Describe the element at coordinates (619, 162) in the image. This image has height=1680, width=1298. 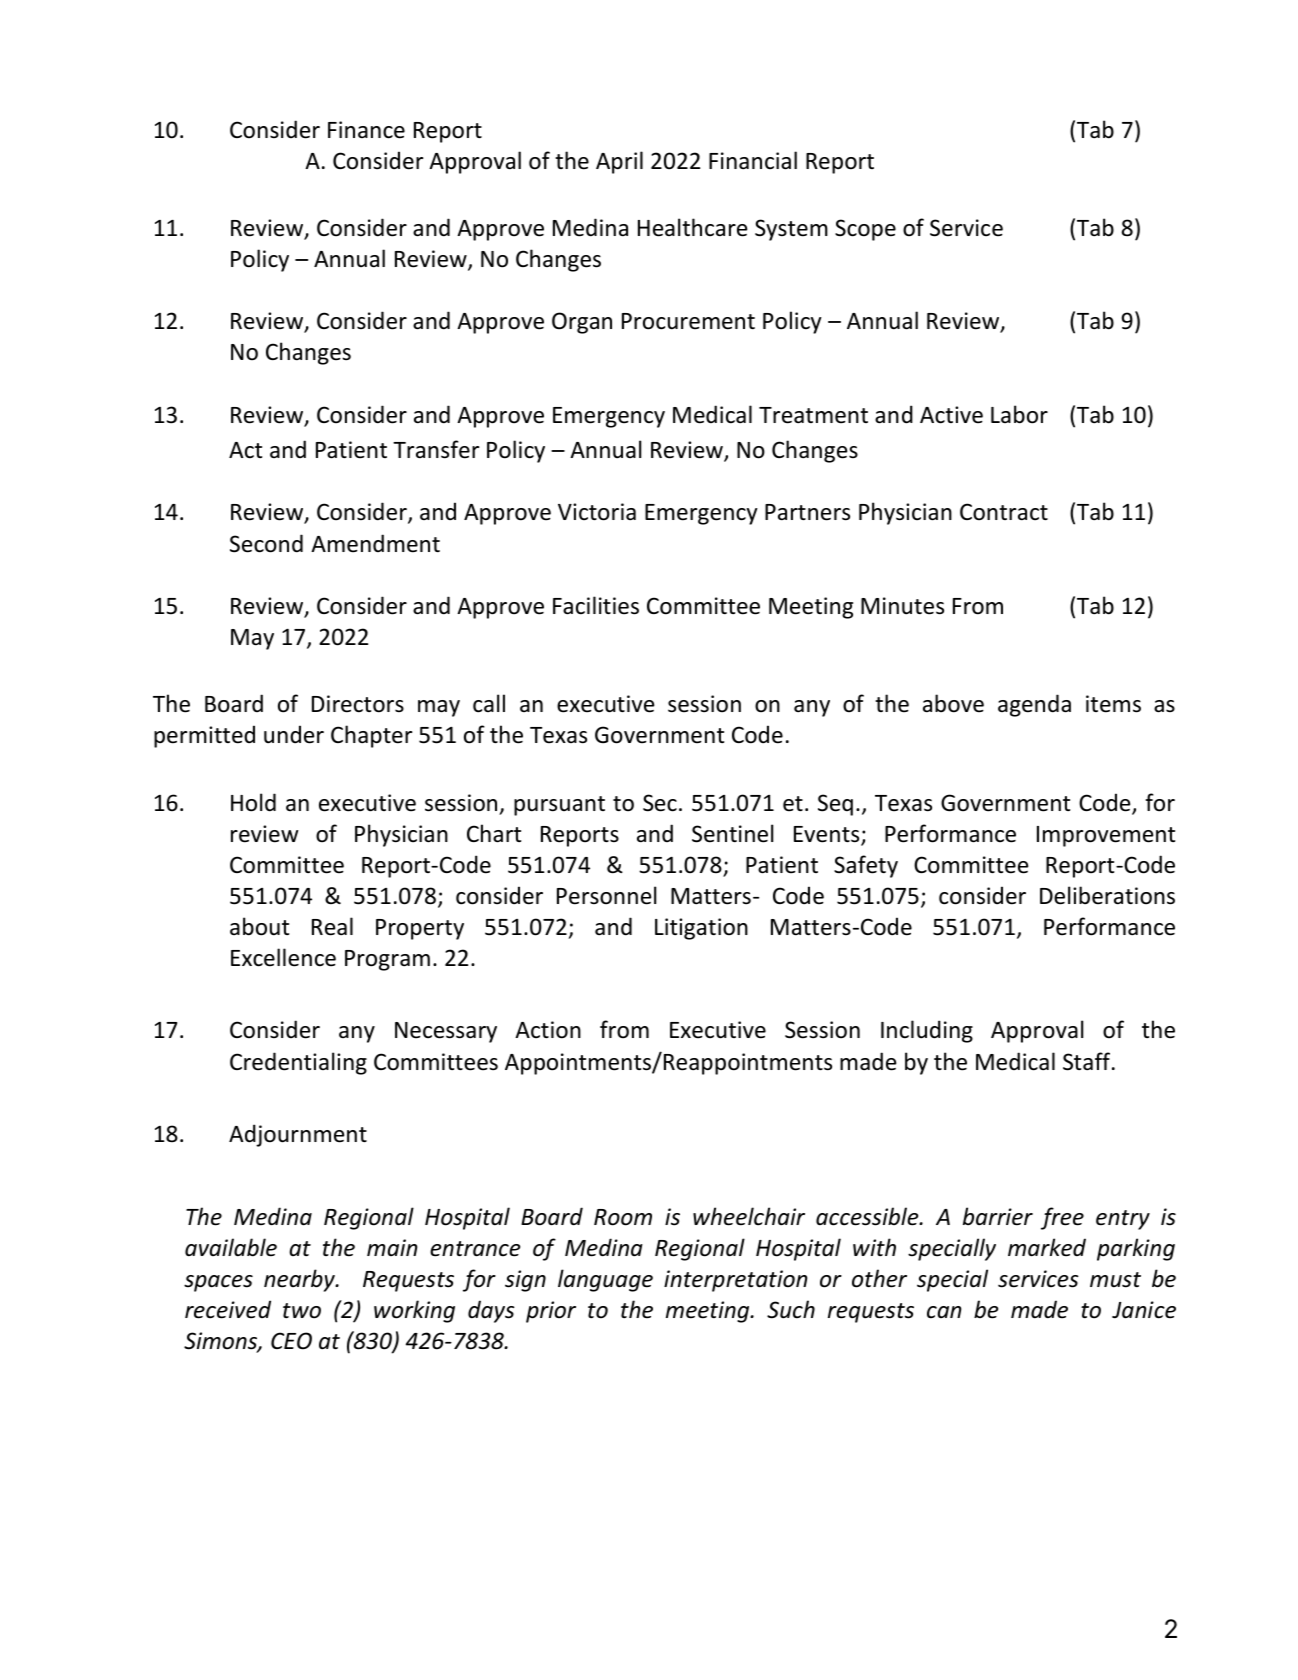
I see `April` at that location.
